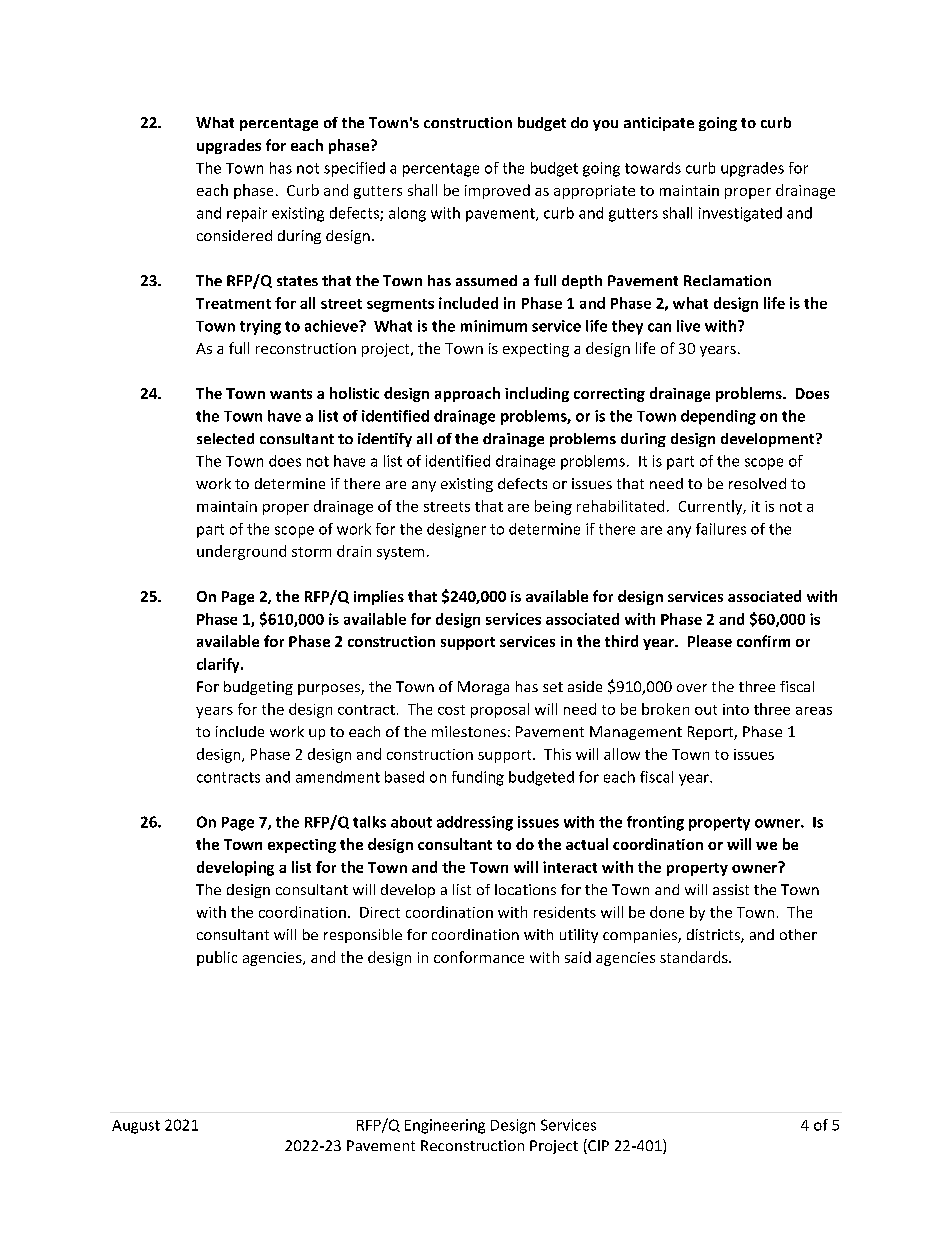 Image resolution: width=952 pixels, height=1233 pixels. What do you see at coordinates (445, 1126) in the screenshot?
I see `Engineering` at bounding box center [445, 1126].
